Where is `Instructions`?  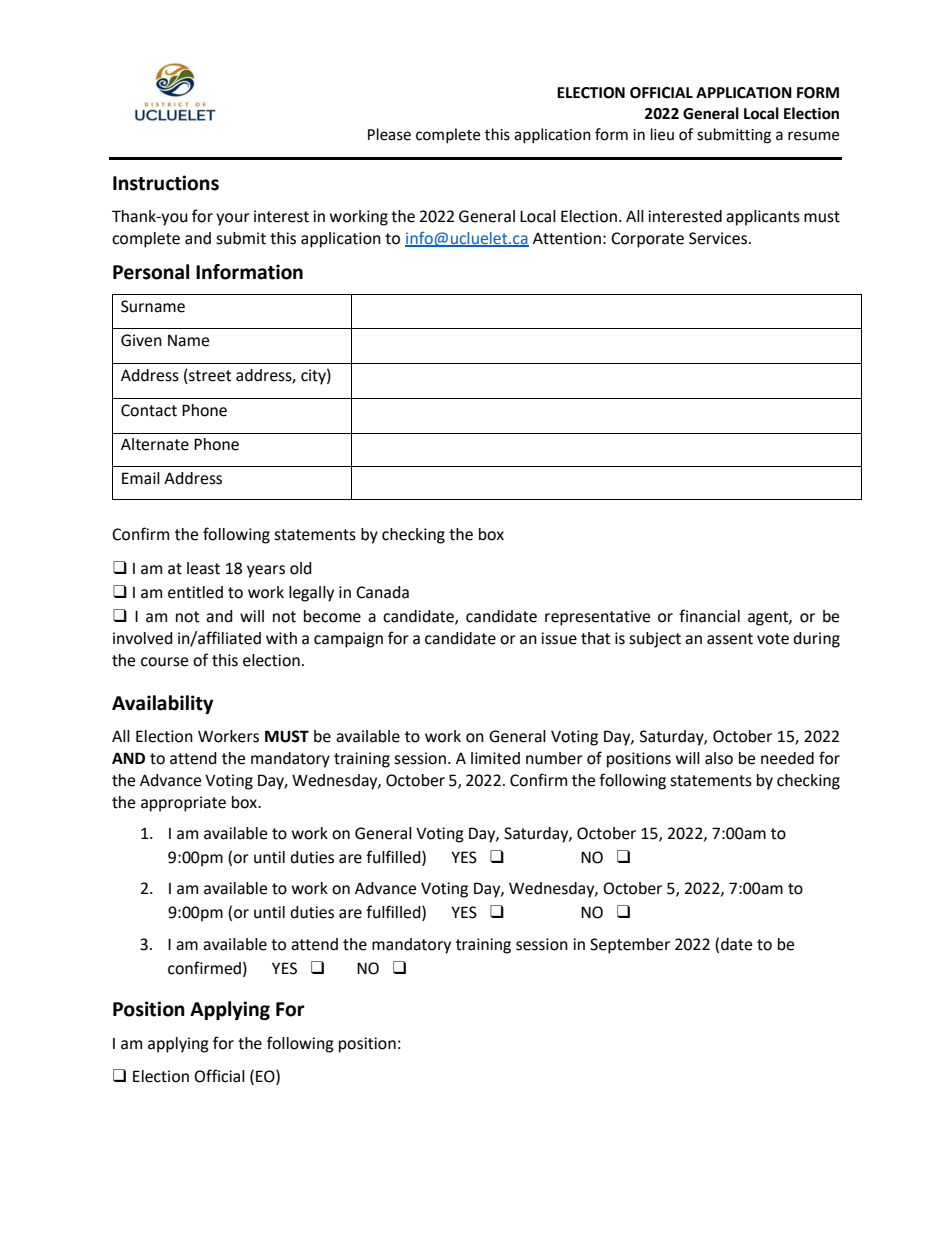 Instructions is located at coordinates (166, 183).
